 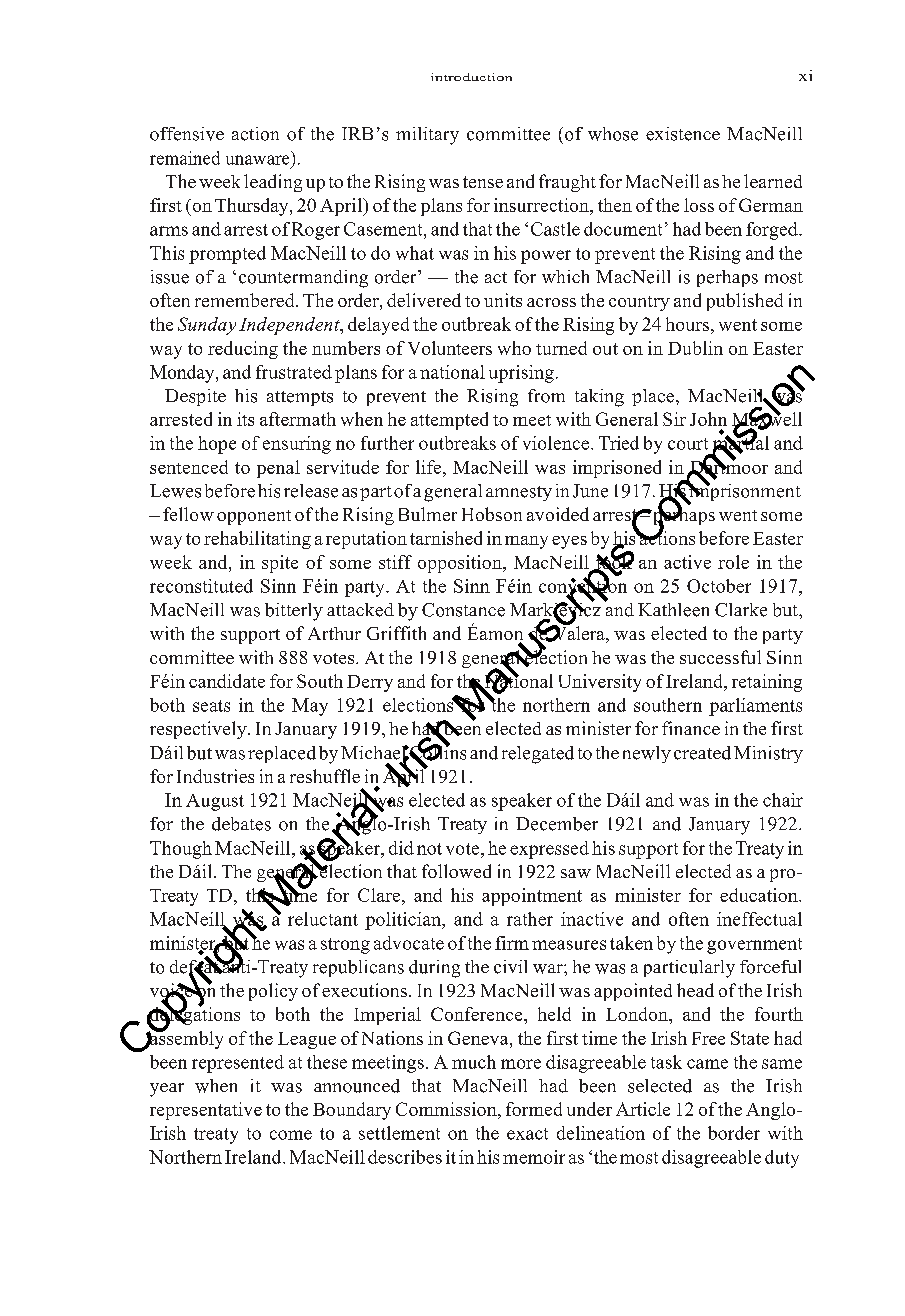 What do you see at coordinates (471, 77) in the page?
I see `introduction` at bounding box center [471, 77].
